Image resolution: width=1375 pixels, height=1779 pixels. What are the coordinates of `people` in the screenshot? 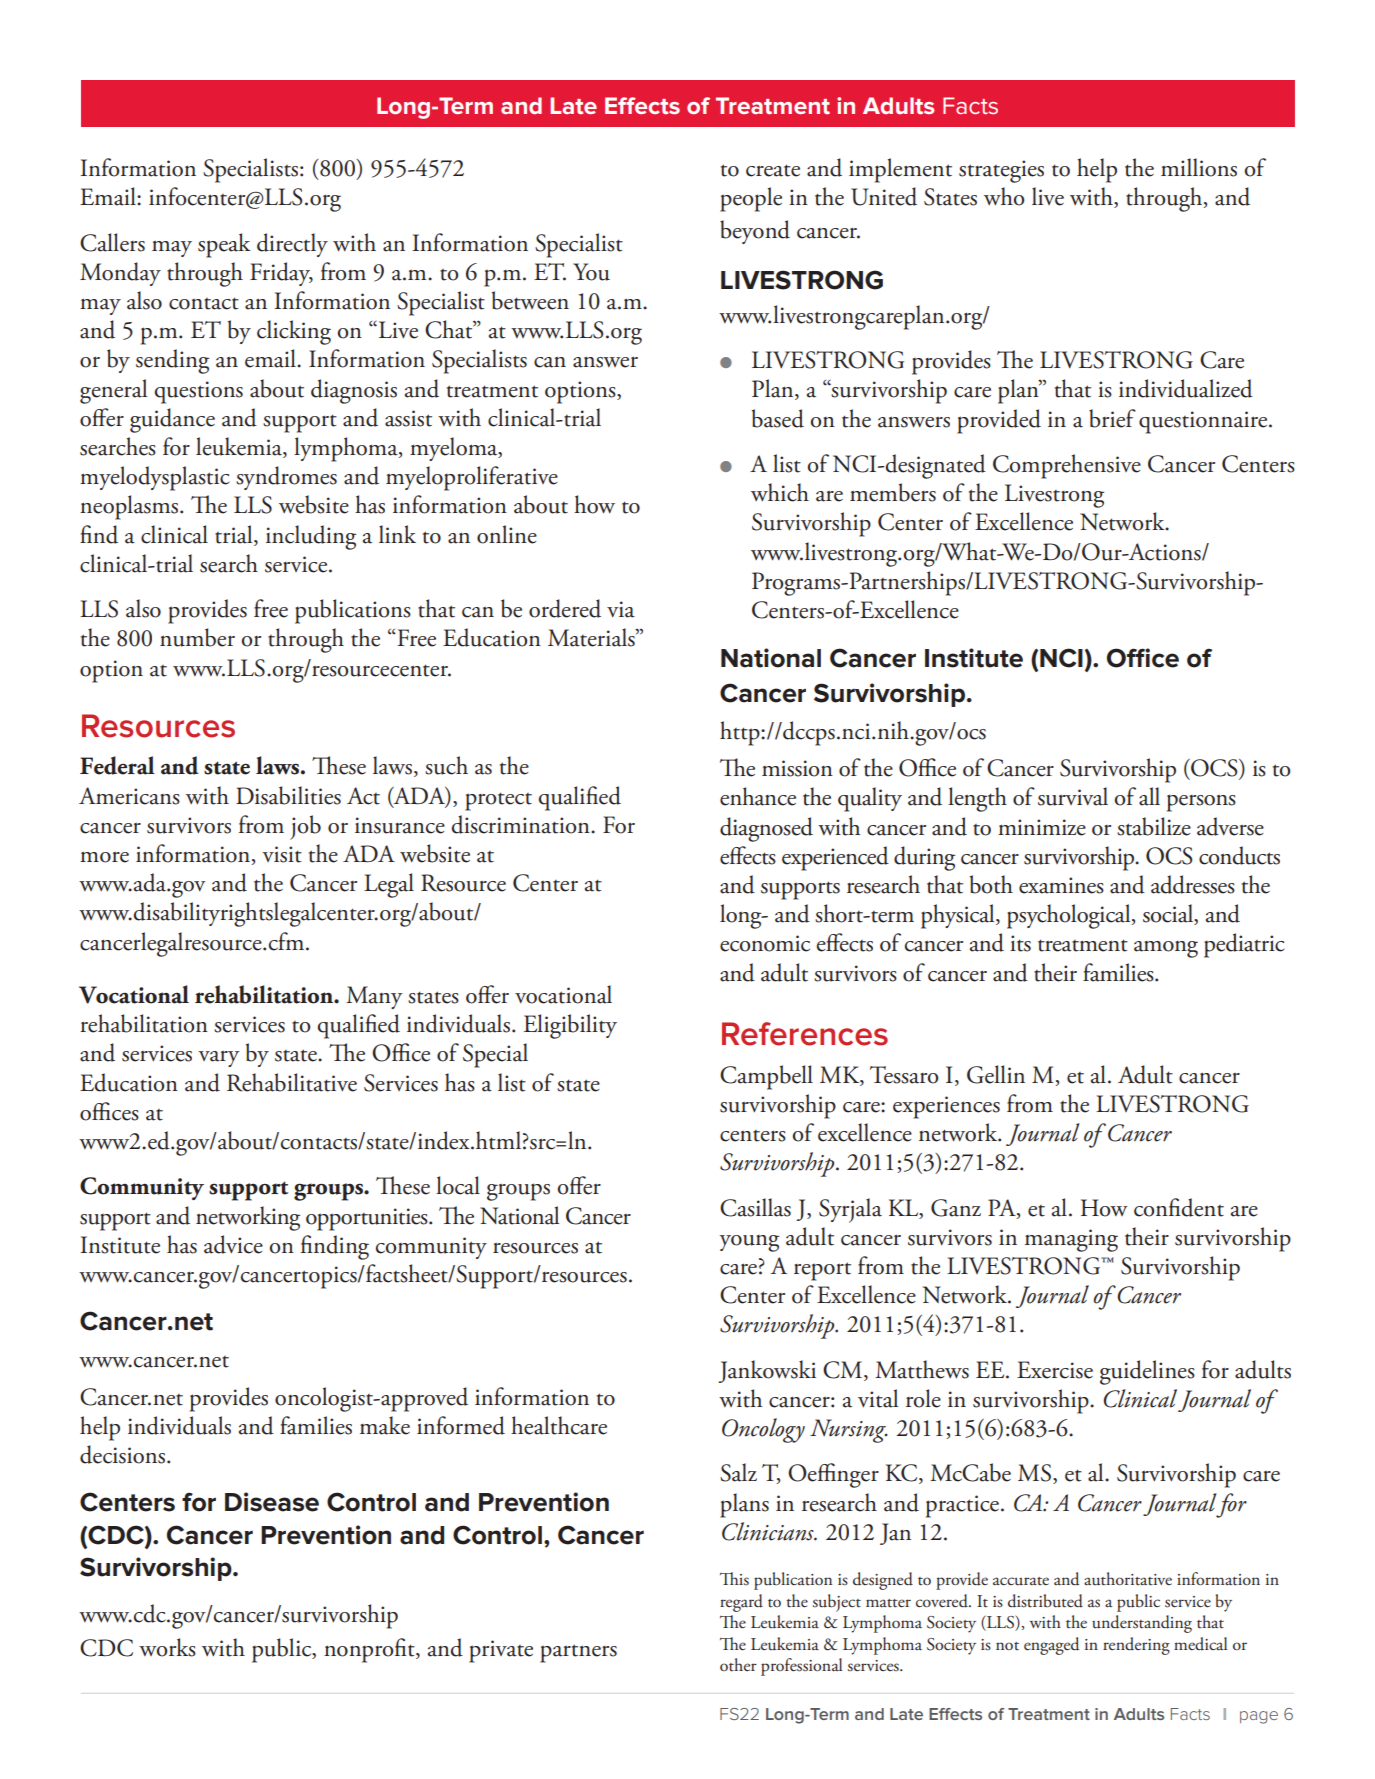 It's located at (751, 199).
